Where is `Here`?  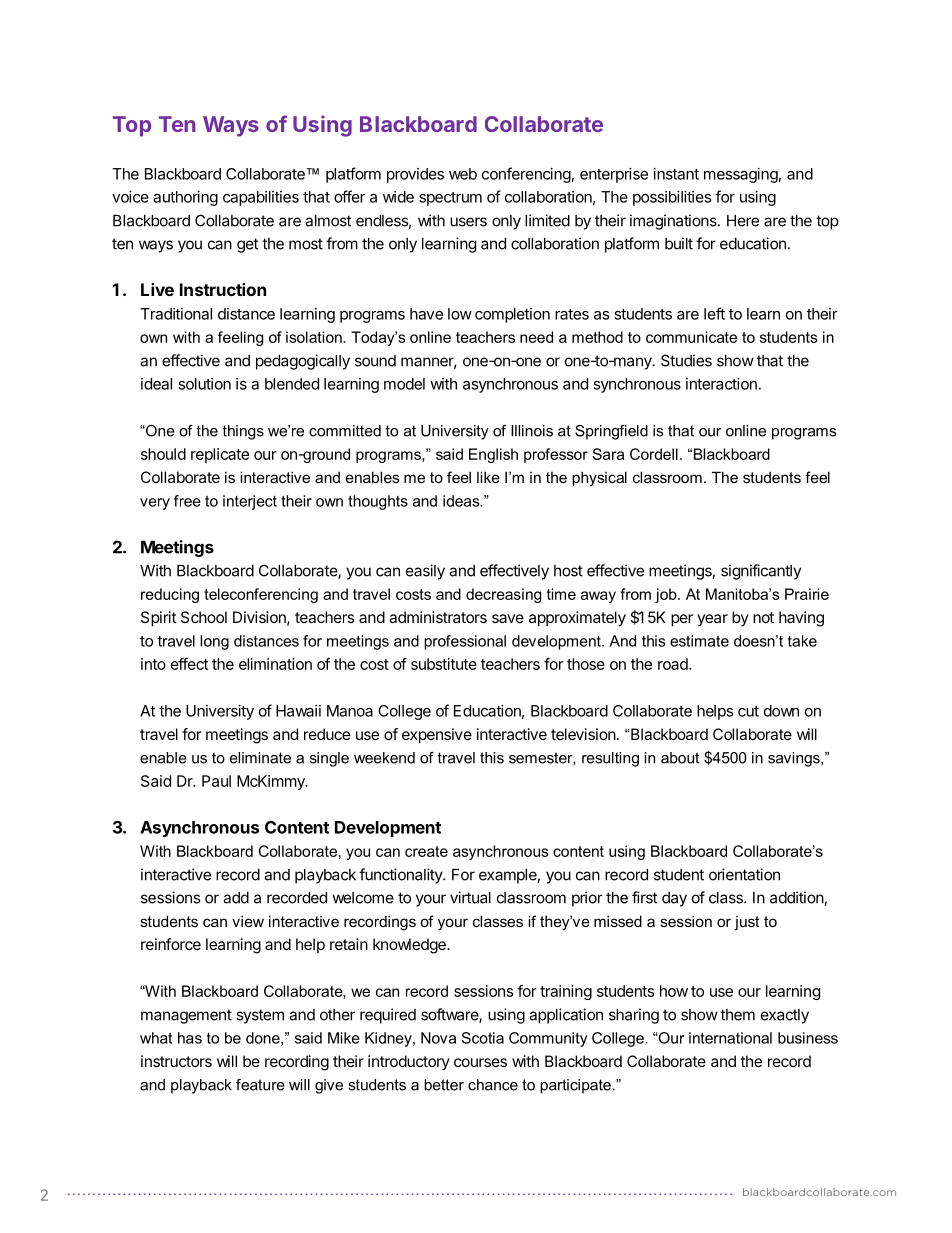
Here is located at coordinates (743, 221).
